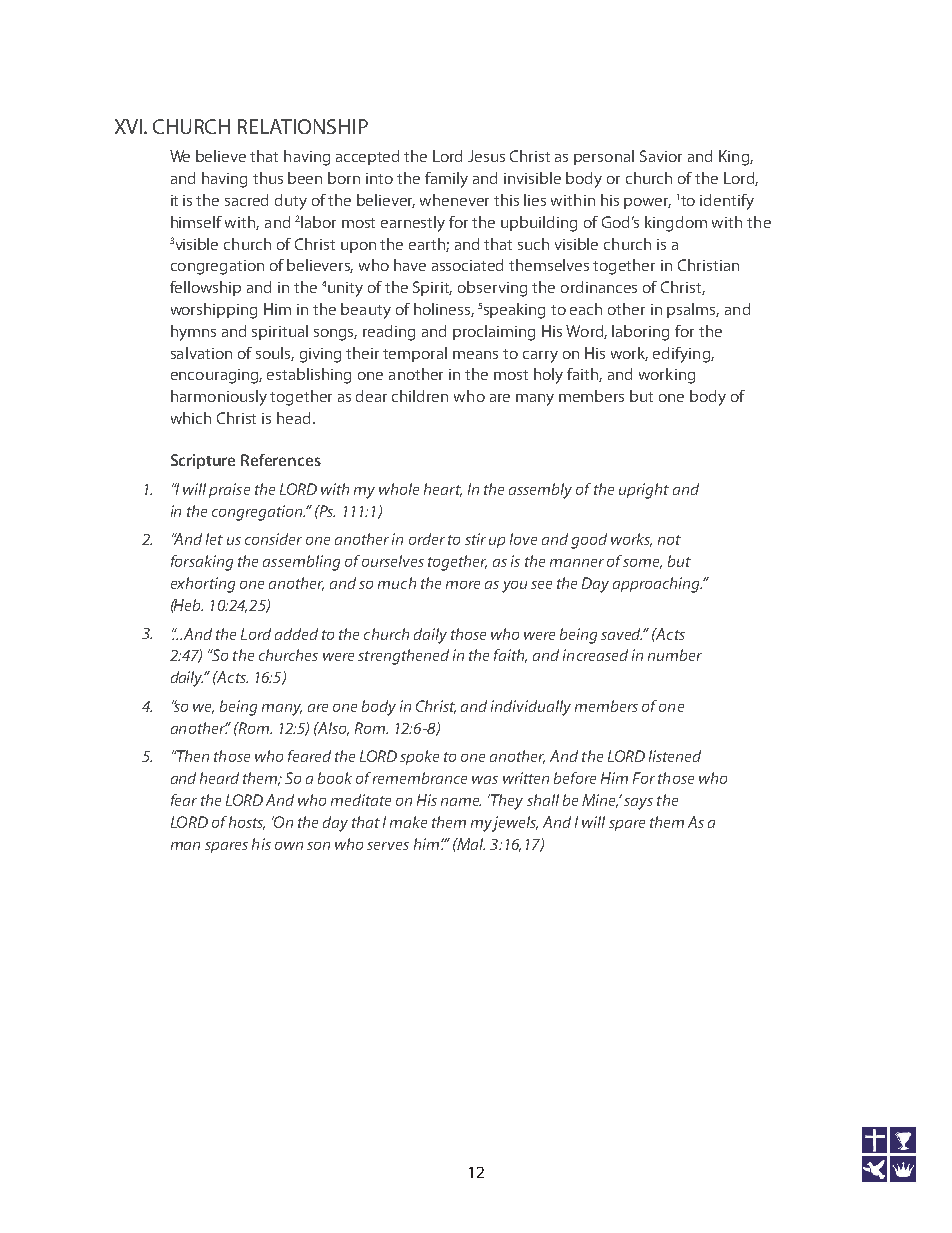 This screenshot has width=952, height=1233. What do you see at coordinates (128, 126) in the screenshot?
I see `XVI` at bounding box center [128, 126].
